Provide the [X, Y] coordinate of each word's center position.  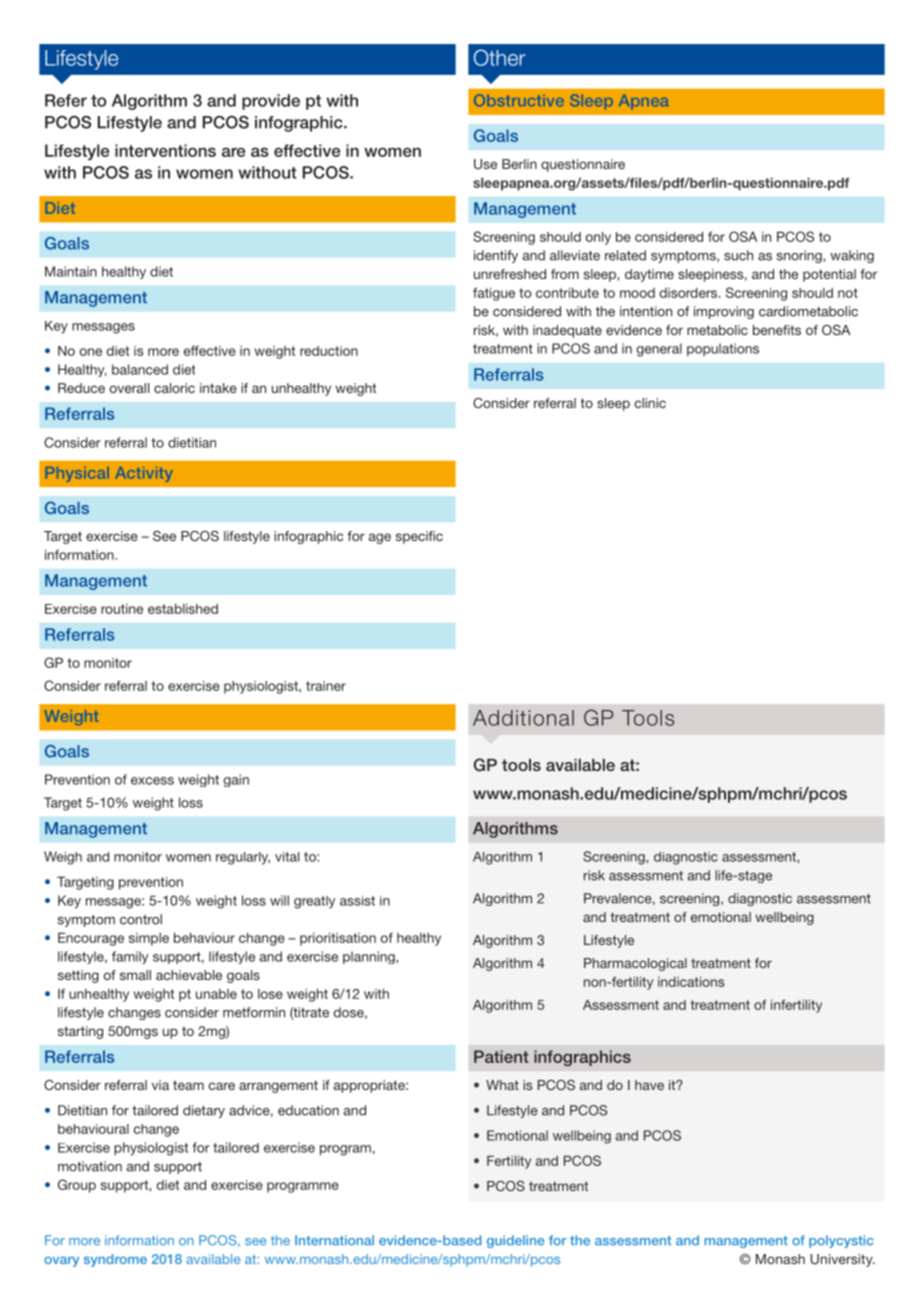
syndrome [115, 1260]
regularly [243, 858]
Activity [144, 474]
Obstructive [519, 100]
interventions [165, 150]
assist [357, 901]
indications [691, 981]
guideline [515, 1241]
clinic [650, 403]
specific [419, 537]
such [738, 255]
